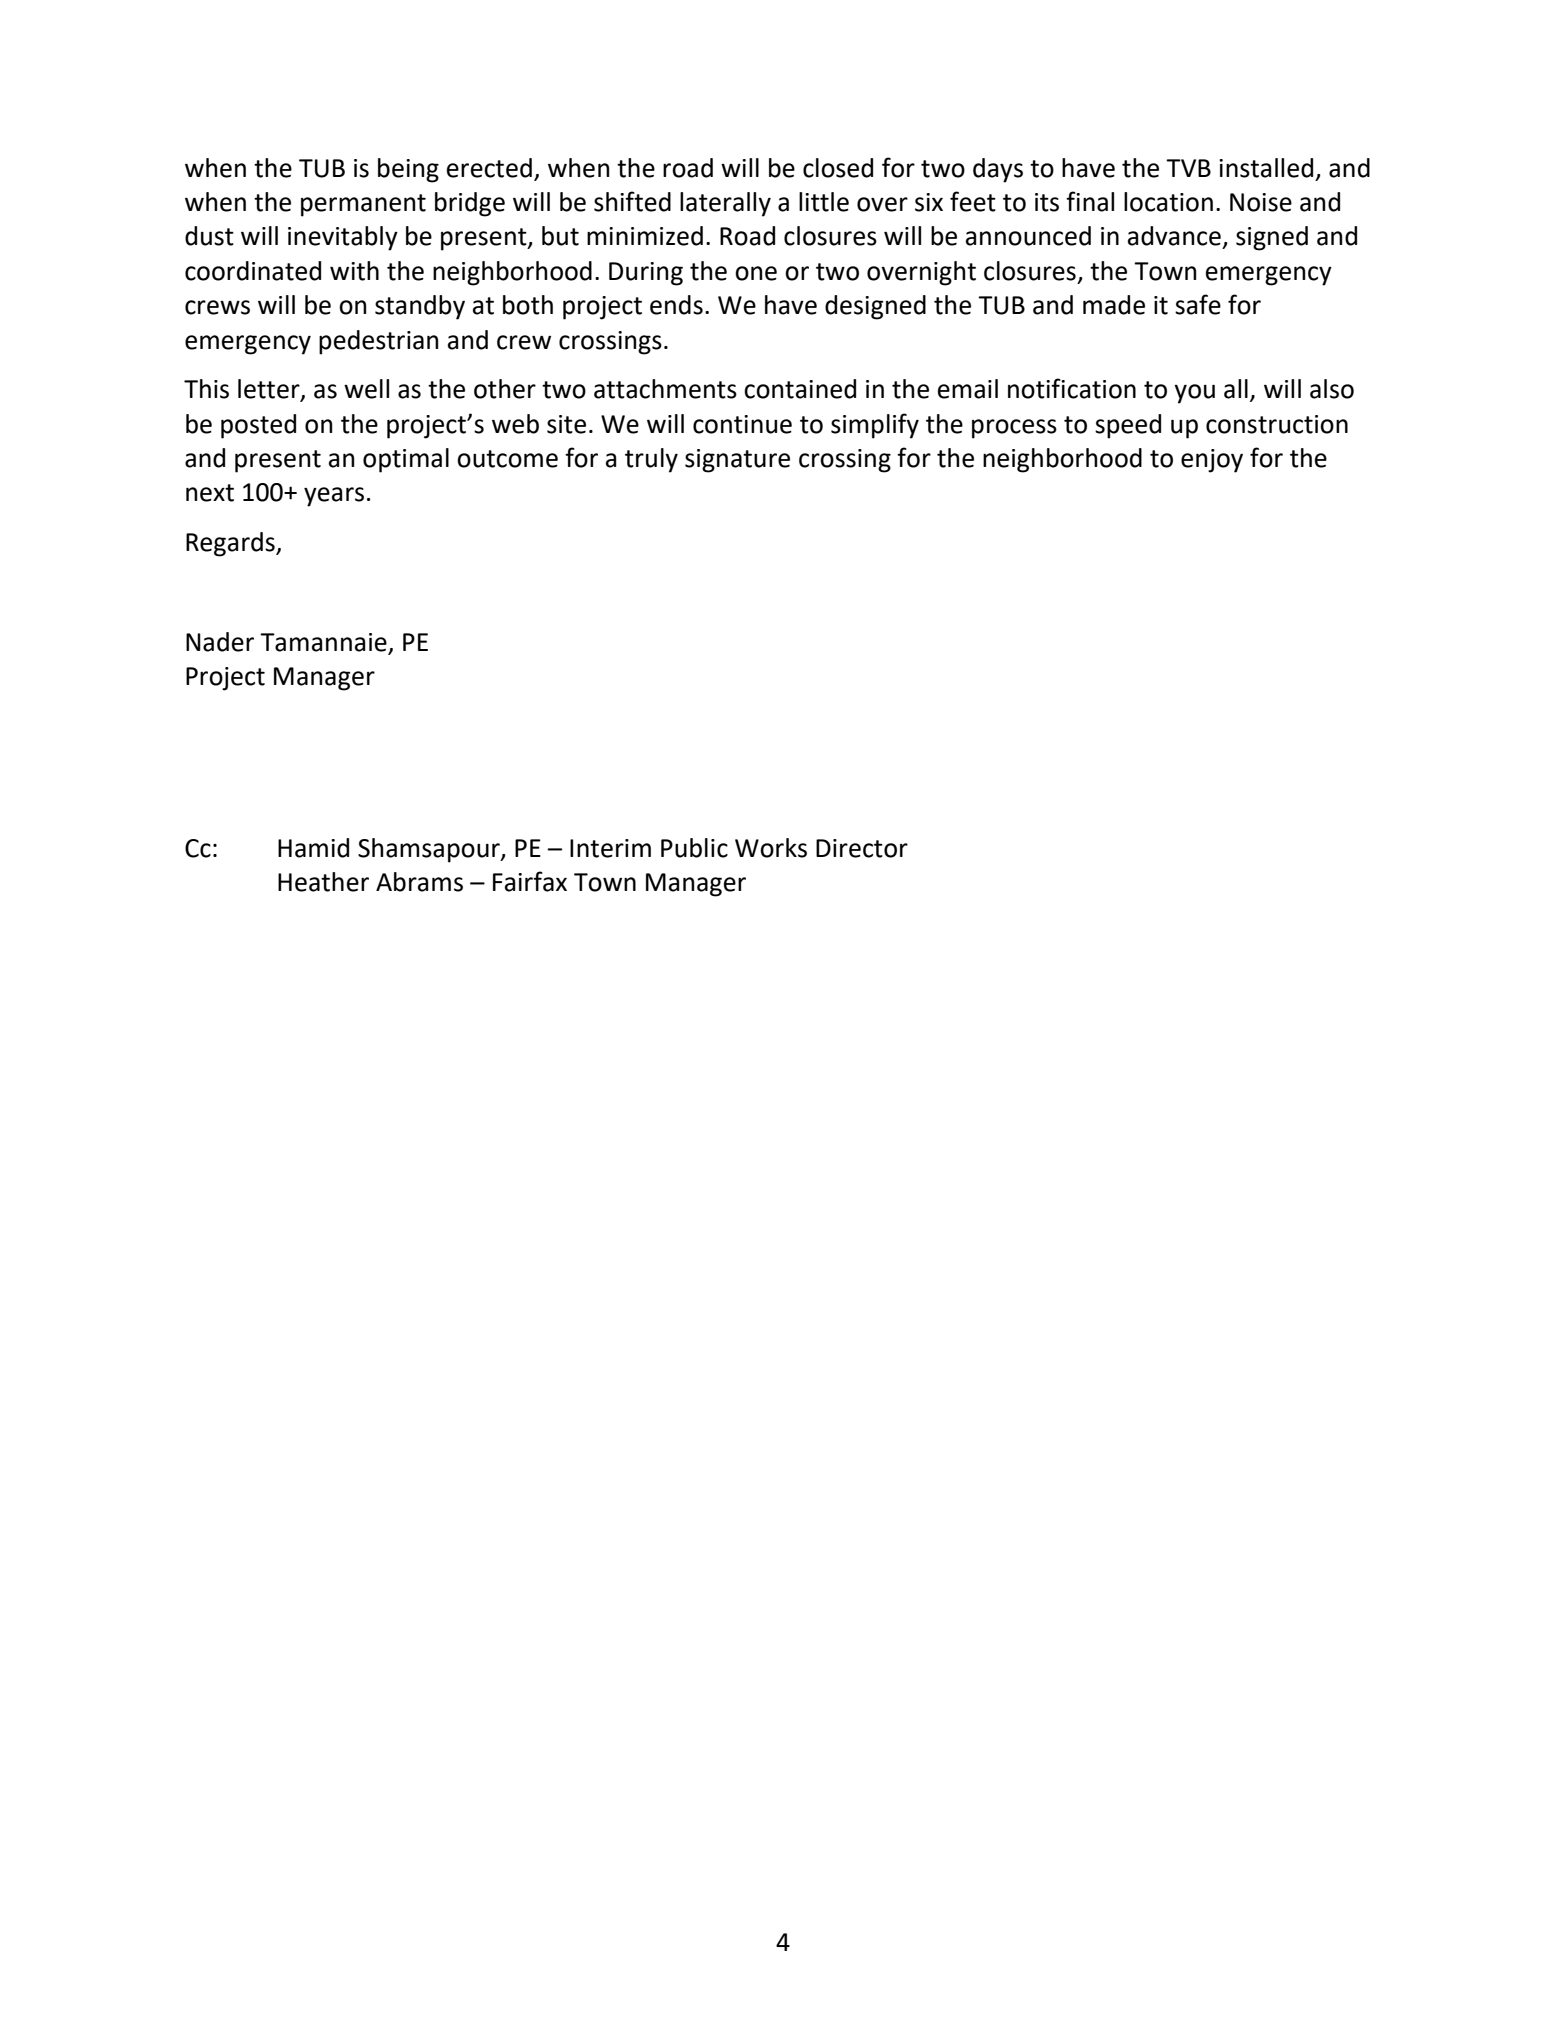  Describe the element at coordinates (1198, 304) in the page. I see `safe` at that location.
